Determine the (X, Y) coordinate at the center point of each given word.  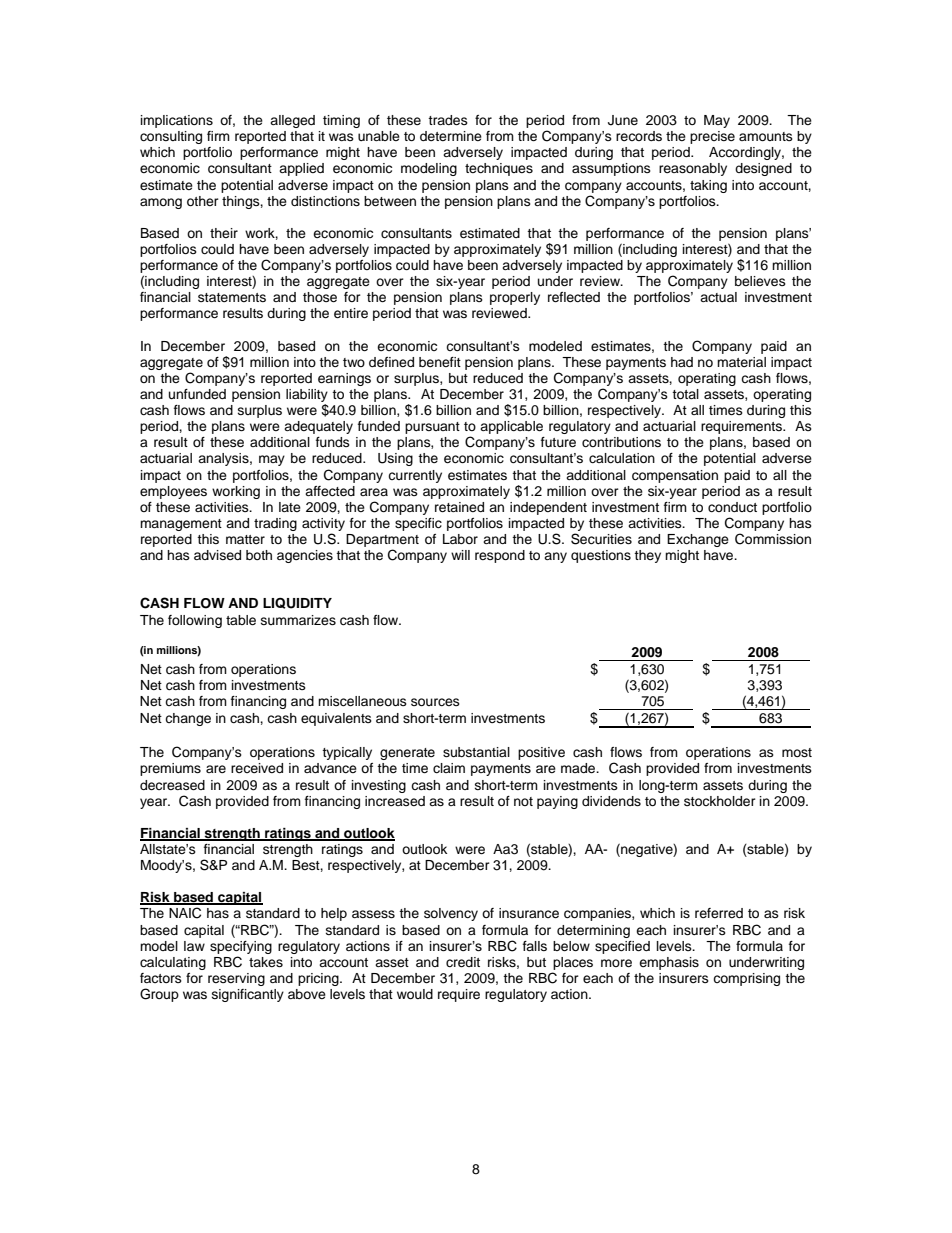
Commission (773, 539)
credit (463, 962)
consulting (171, 137)
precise (712, 137)
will (460, 555)
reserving (236, 979)
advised (217, 555)
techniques (499, 169)
